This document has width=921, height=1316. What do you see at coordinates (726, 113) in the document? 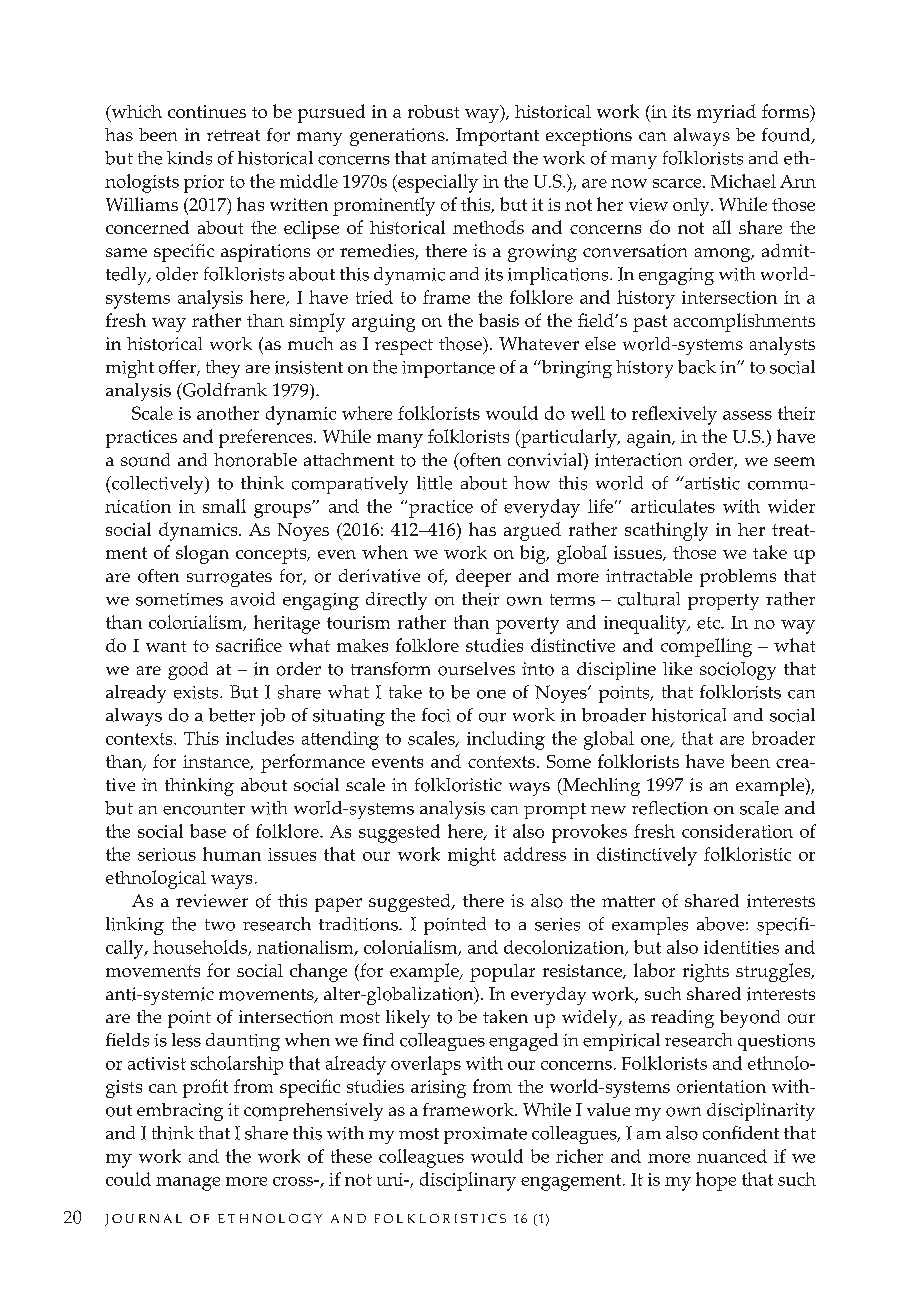
I see `myriad` at bounding box center [726, 113].
